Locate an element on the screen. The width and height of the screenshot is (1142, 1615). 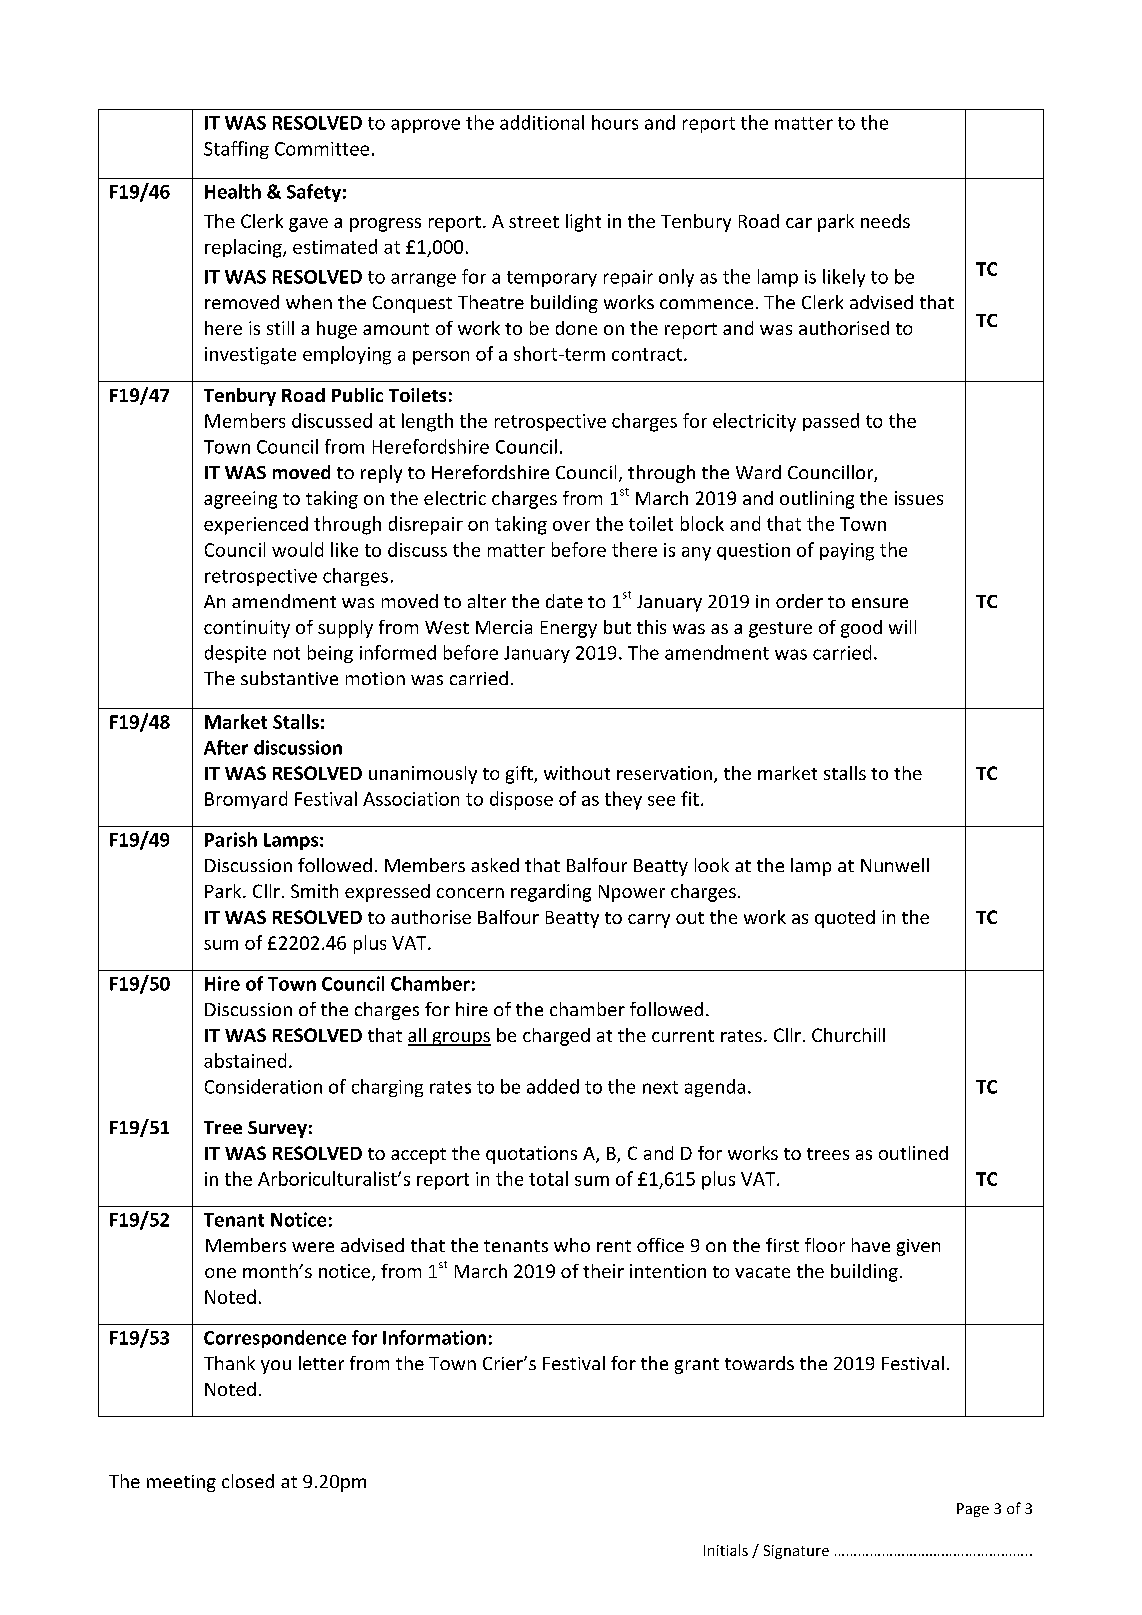
Churchill is located at coordinates (848, 1035).
